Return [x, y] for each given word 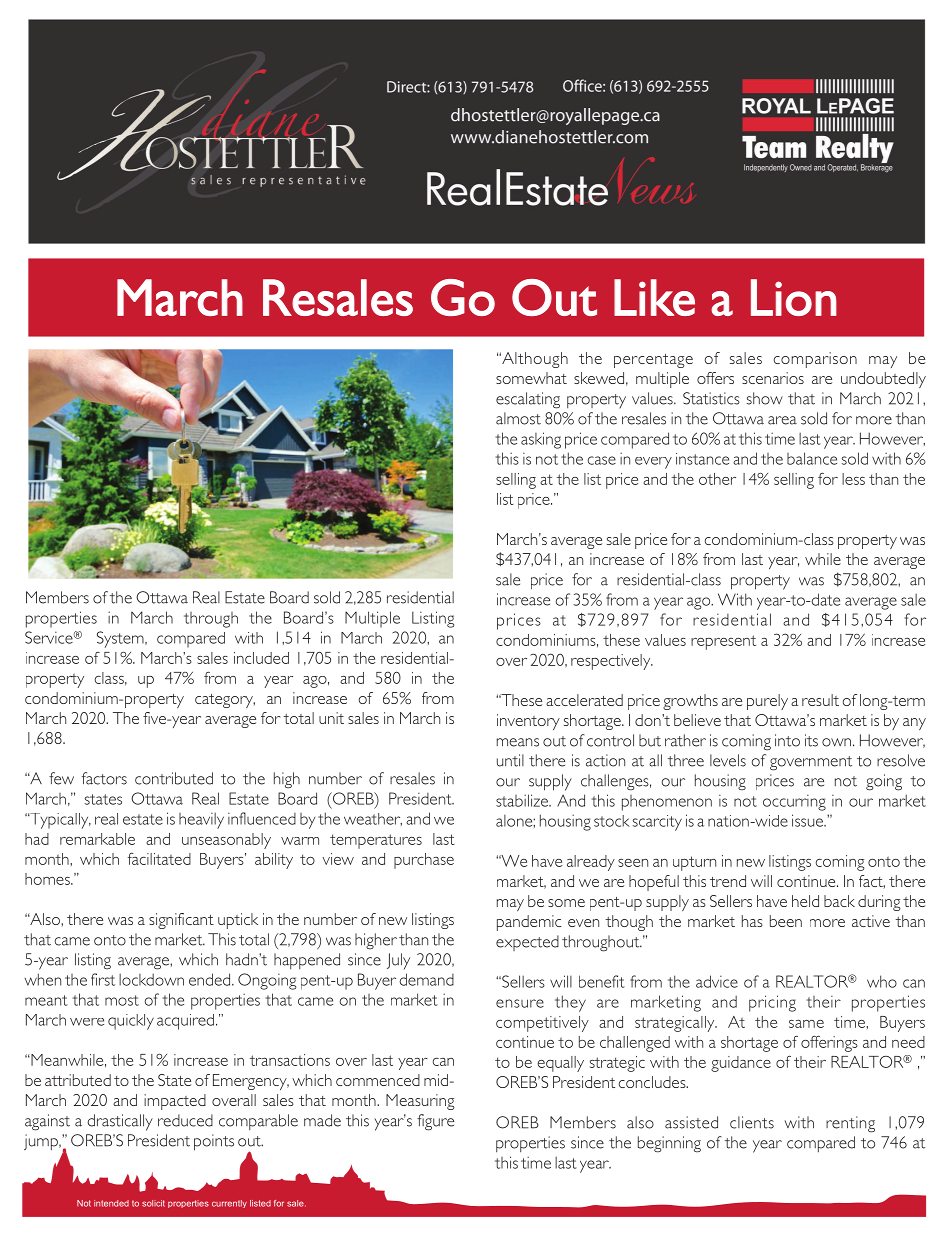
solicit [153, 1203]
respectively [612, 662]
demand [426, 979]
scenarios [773, 378]
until [510, 760]
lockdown [151, 979]
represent [723, 642]
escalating [528, 400]
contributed [174, 778]
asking [541, 440]
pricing [772, 1003]
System [121, 639]
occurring [794, 803]
